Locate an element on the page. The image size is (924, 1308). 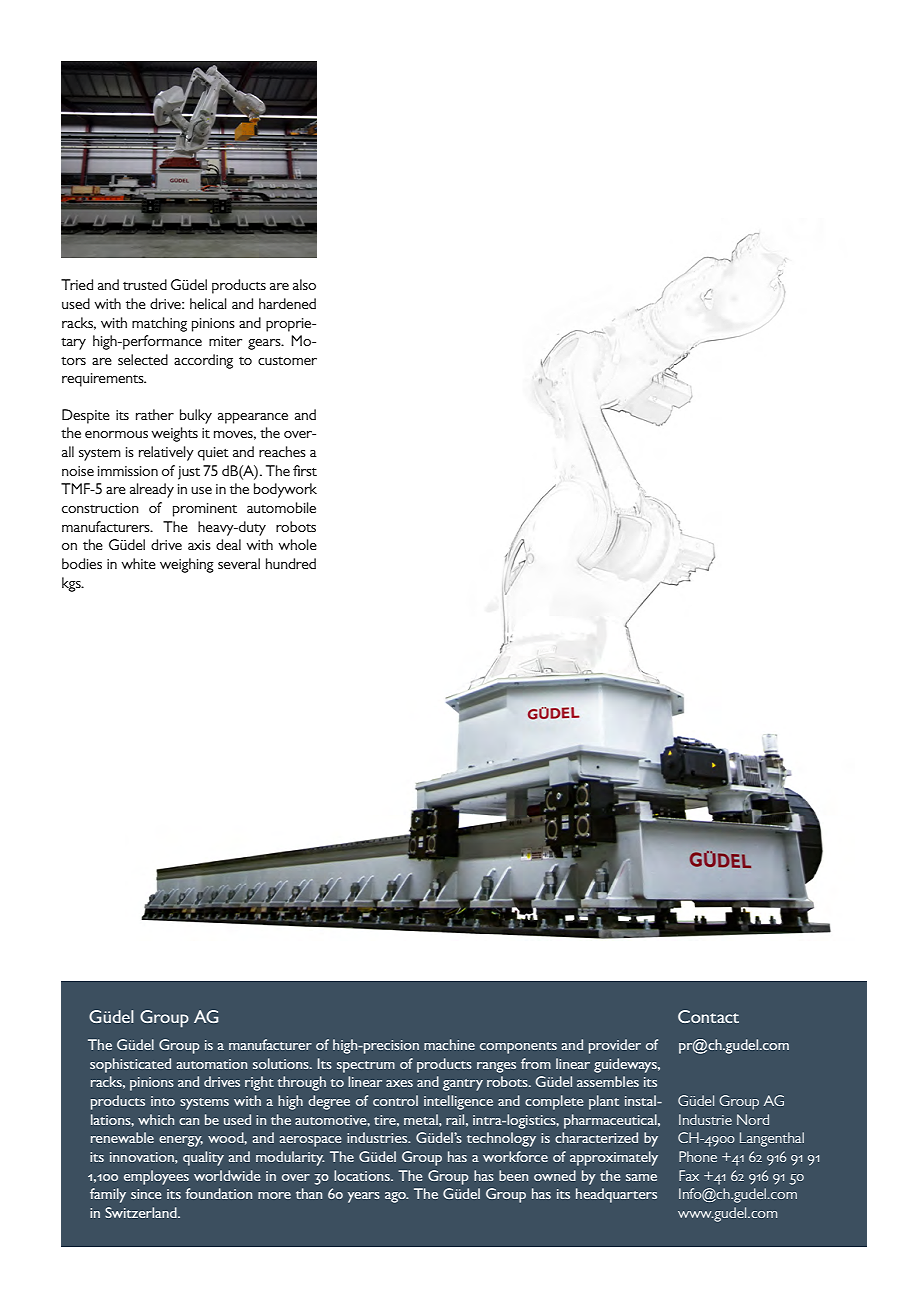
employees is located at coordinates (156, 1177).
